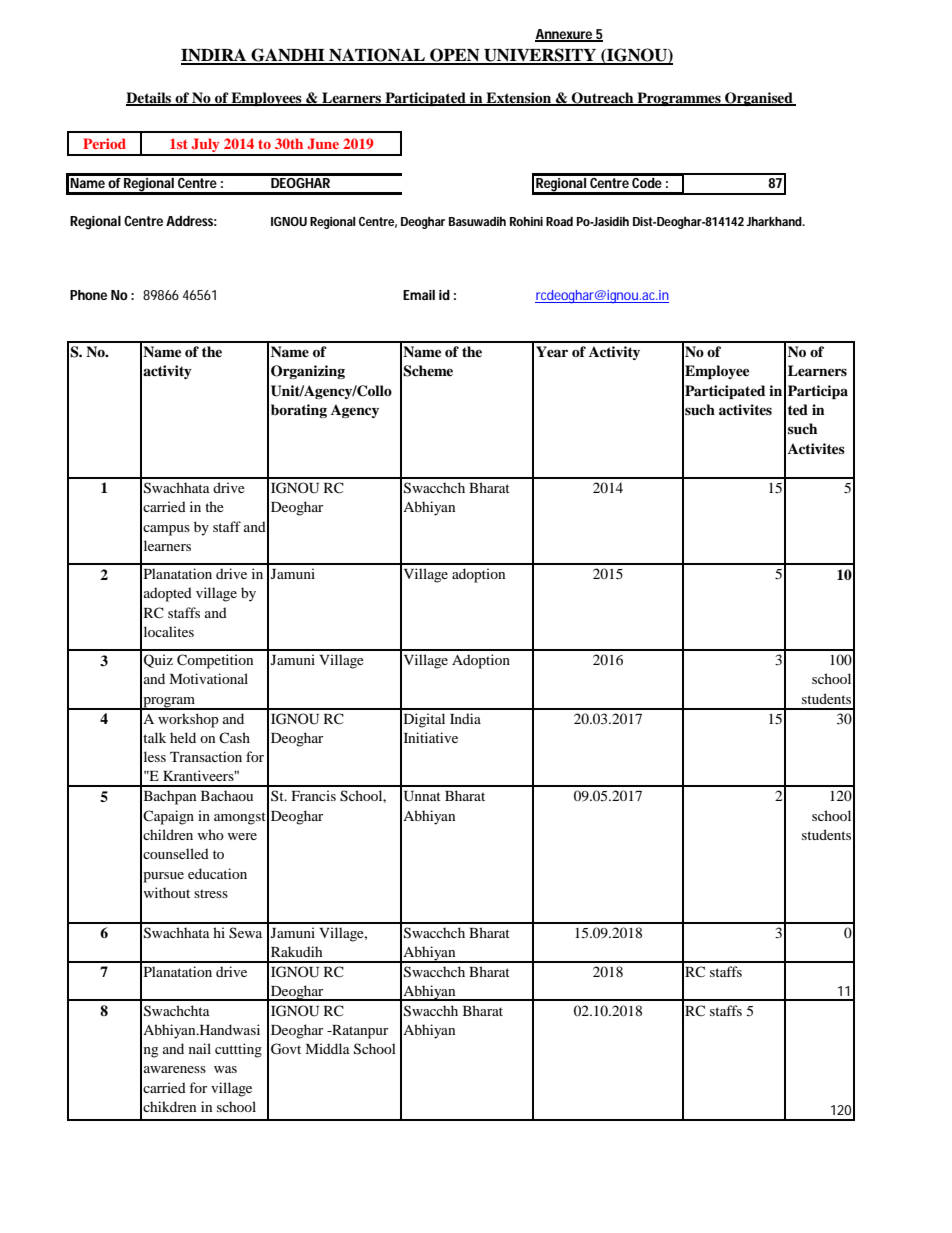  I want to click on who, so click(211, 834).
